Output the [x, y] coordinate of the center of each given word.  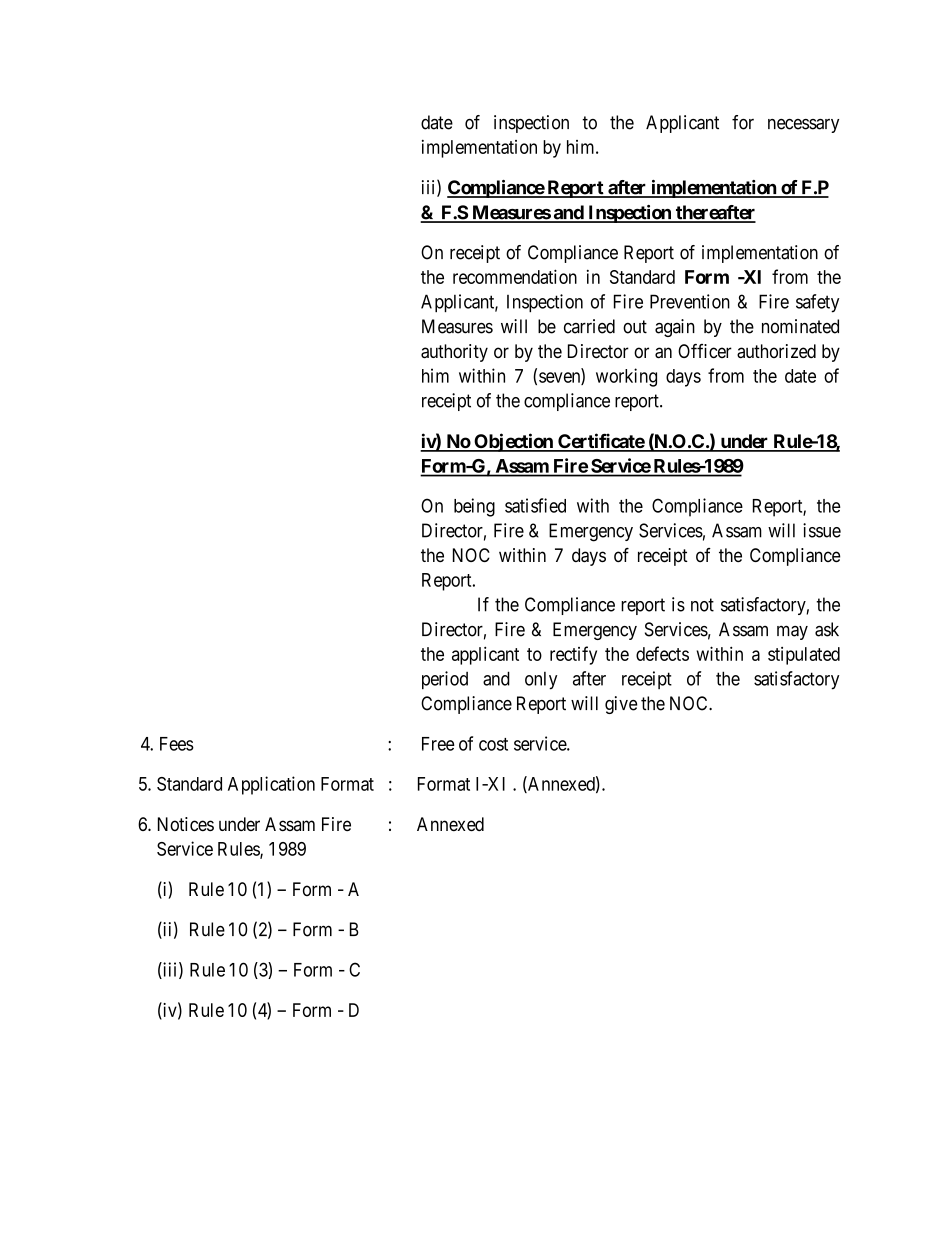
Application [271, 785]
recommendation [515, 276]
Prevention [690, 301]
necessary [803, 126]
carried [589, 326]
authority [454, 353]
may [792, 632]
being [474, 507]
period [445, 680]
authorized [776, 351]
